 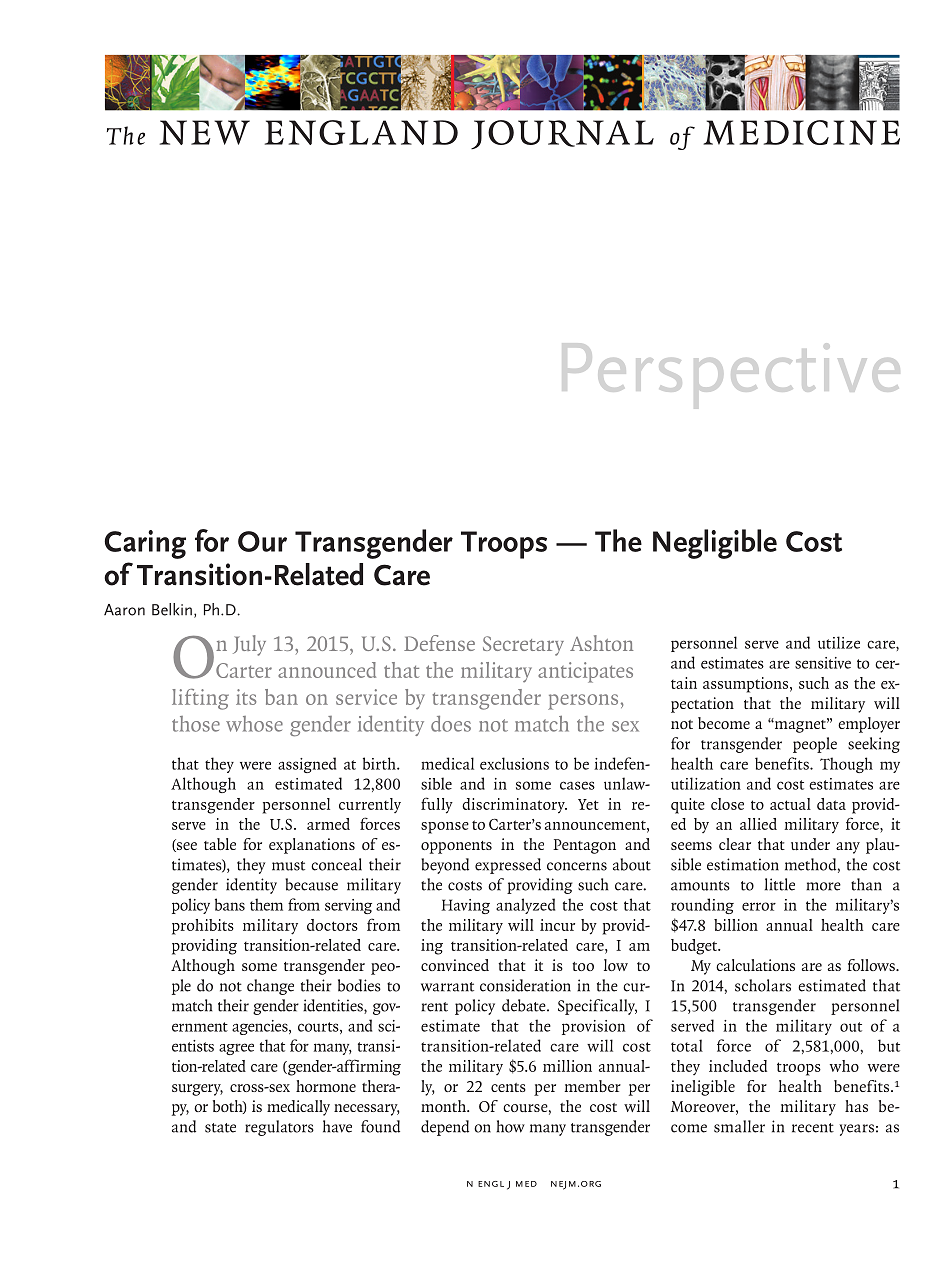 I want to click on cents, so click(x=508, y=1087).
